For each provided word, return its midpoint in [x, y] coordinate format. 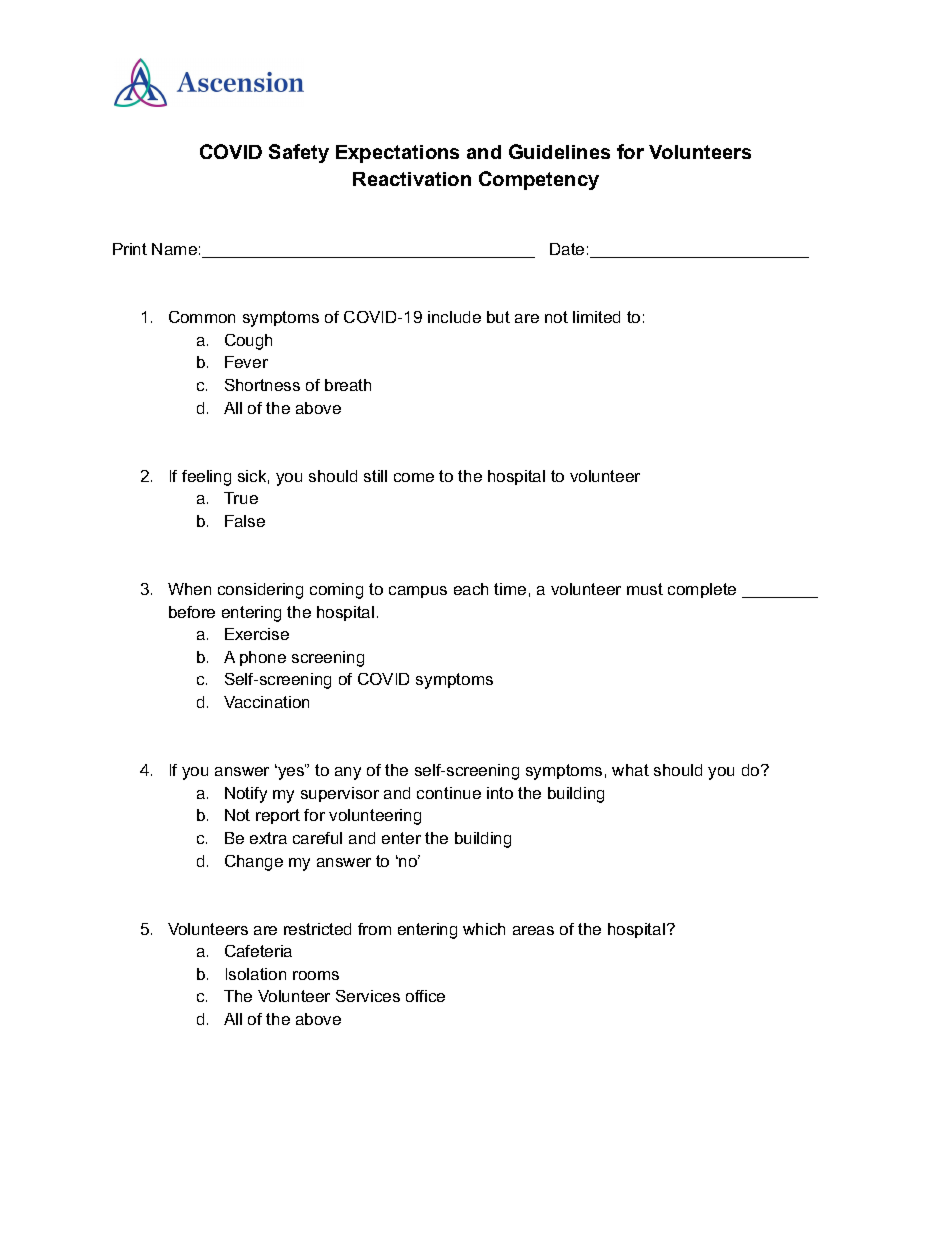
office [425, 996]
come [414, 477]
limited [596, 317]
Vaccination [266, 702]
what [630, 770]
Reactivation [412, 179]
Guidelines [559, 151]
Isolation [256, 974]
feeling [206, 478]
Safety [299, 153]
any [348, 773]
